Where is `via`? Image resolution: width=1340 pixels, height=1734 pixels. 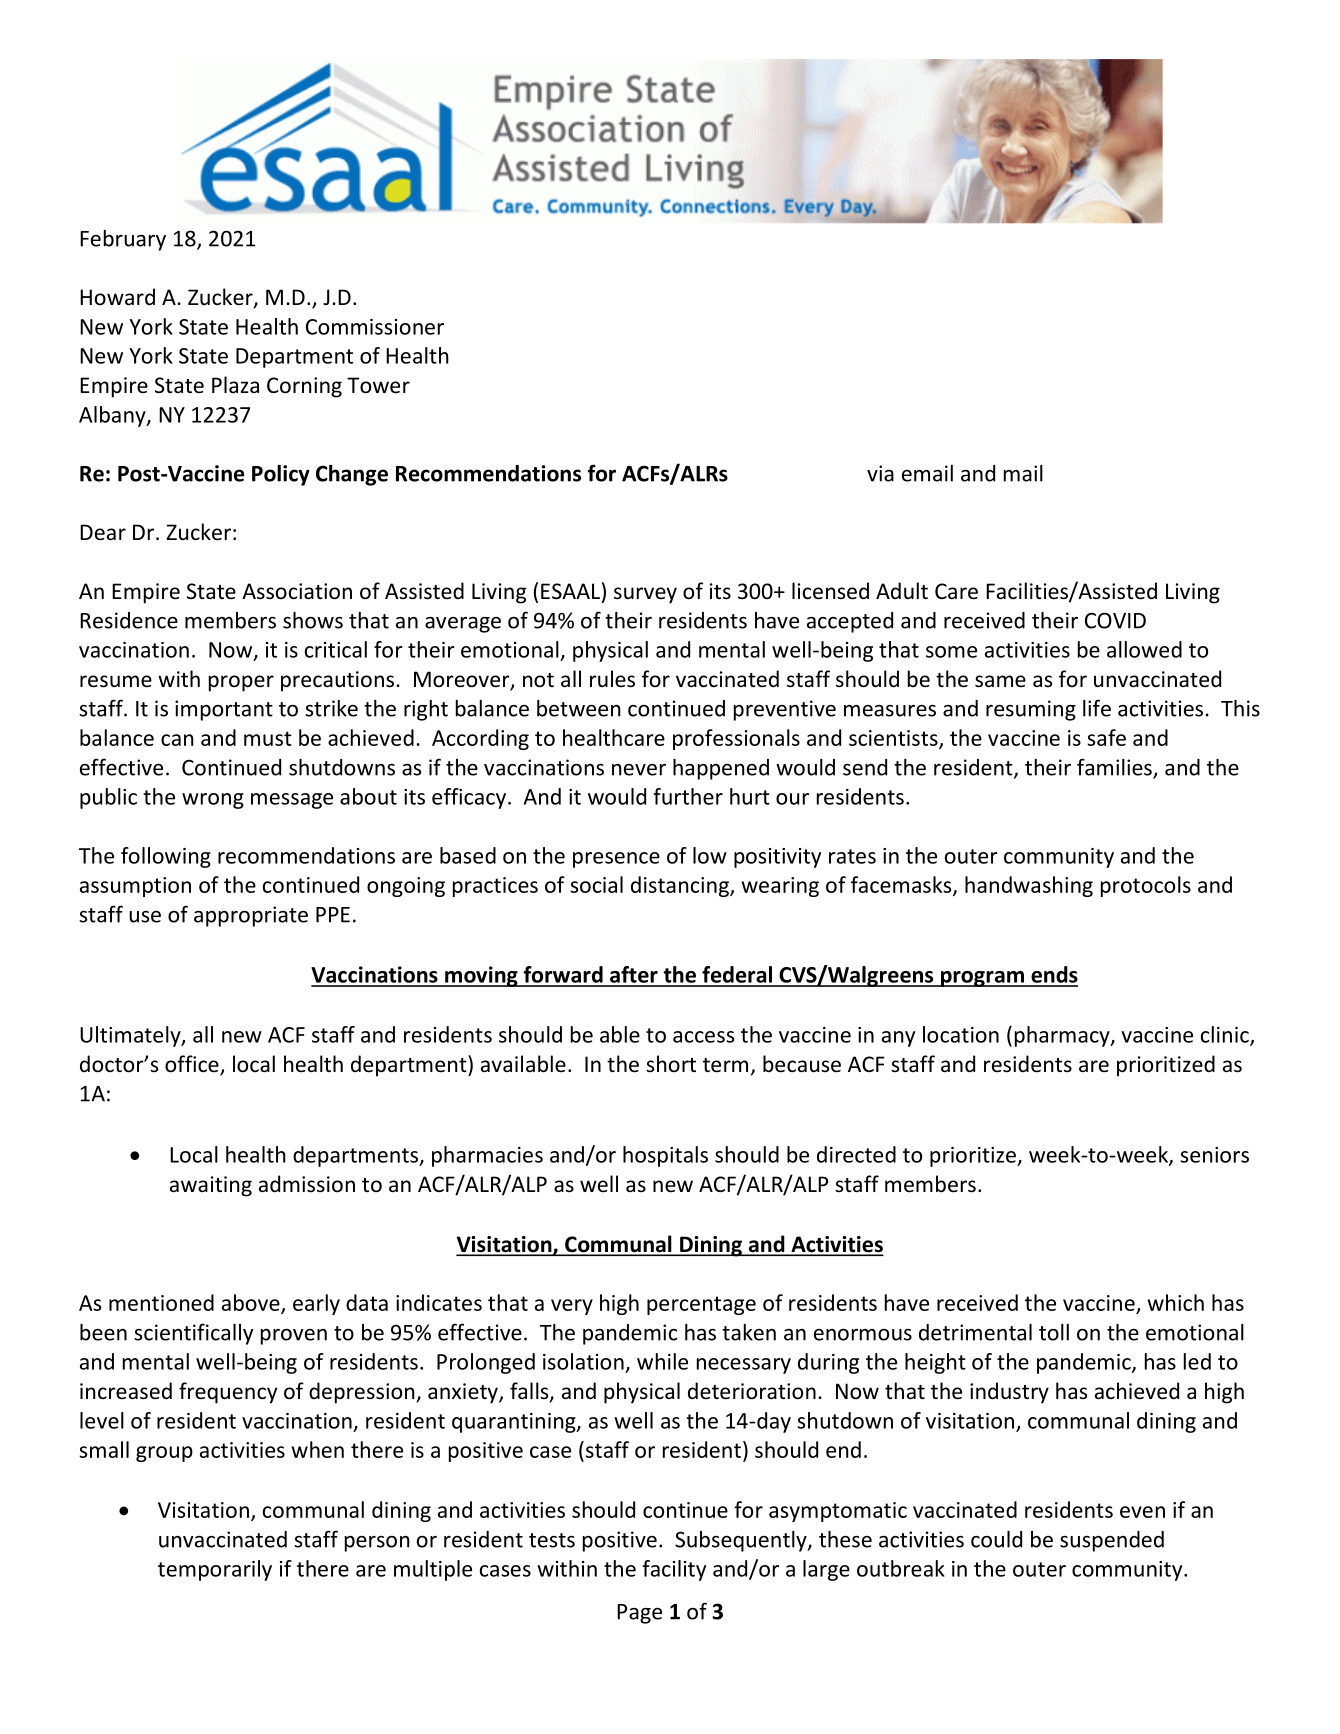 via is located at coordinates (880, 473).
